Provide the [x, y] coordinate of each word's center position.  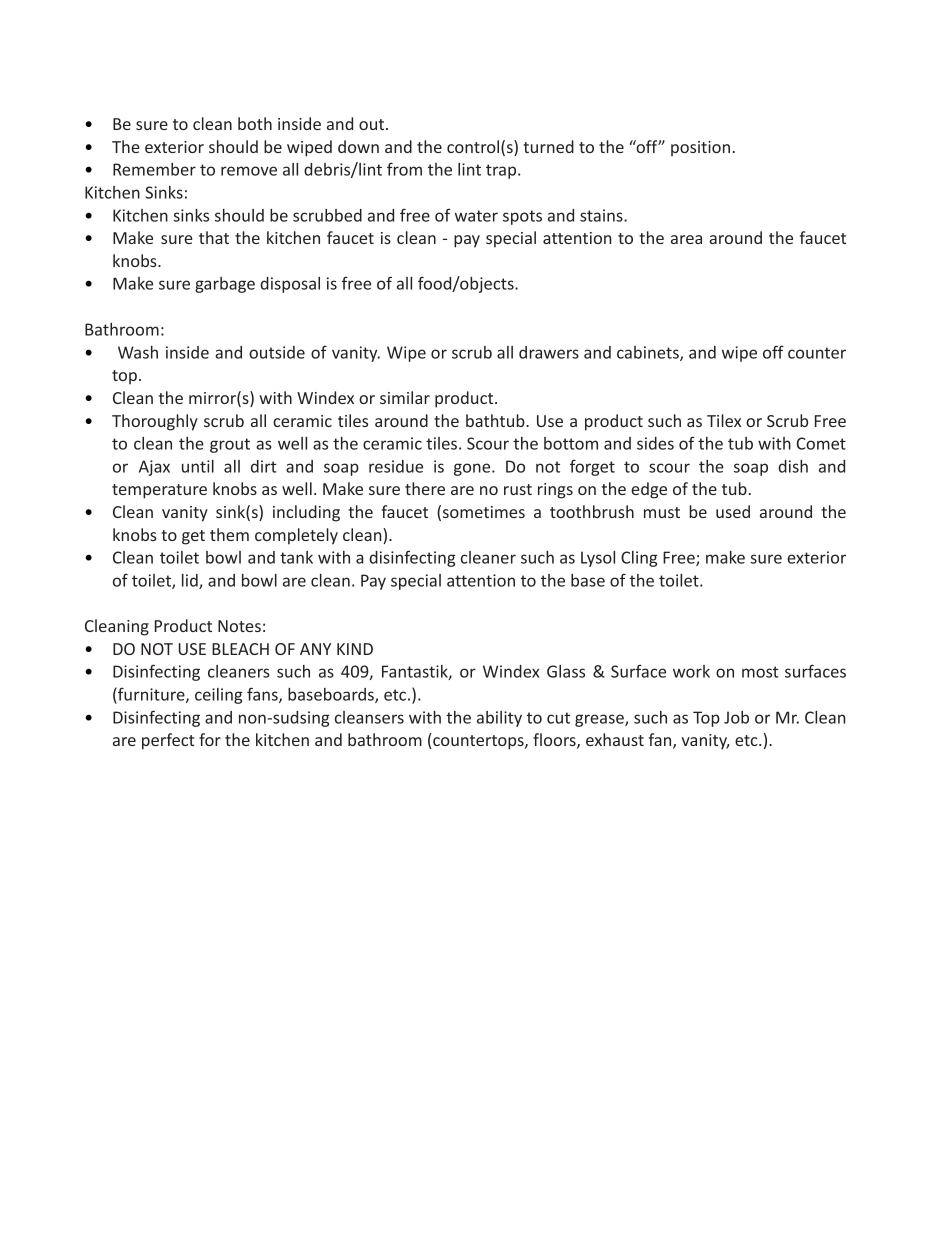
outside [277, 352]
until [198, 466]
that [214, 237]
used [733, 511]
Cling [639, 559]
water [476, 216]
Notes [239, 626]
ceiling [218, 696]
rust [518, 489]
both [255, 123]
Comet [821, 443]
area [686, 239]
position [700, 148]
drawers [549, 352]
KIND [355, 649]
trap [502, 171]
